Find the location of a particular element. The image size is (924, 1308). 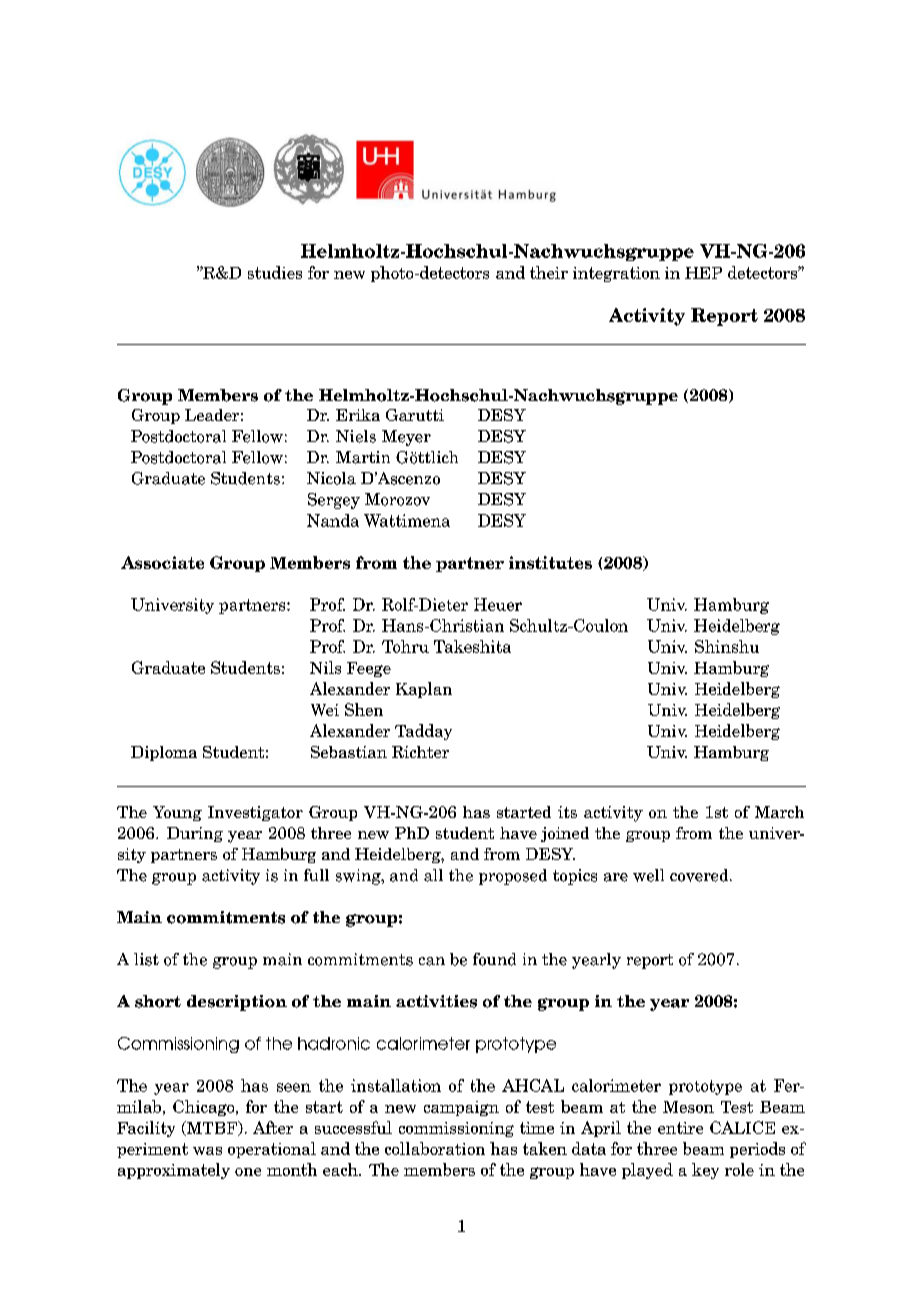

March is located at coordinates (779, 812).
